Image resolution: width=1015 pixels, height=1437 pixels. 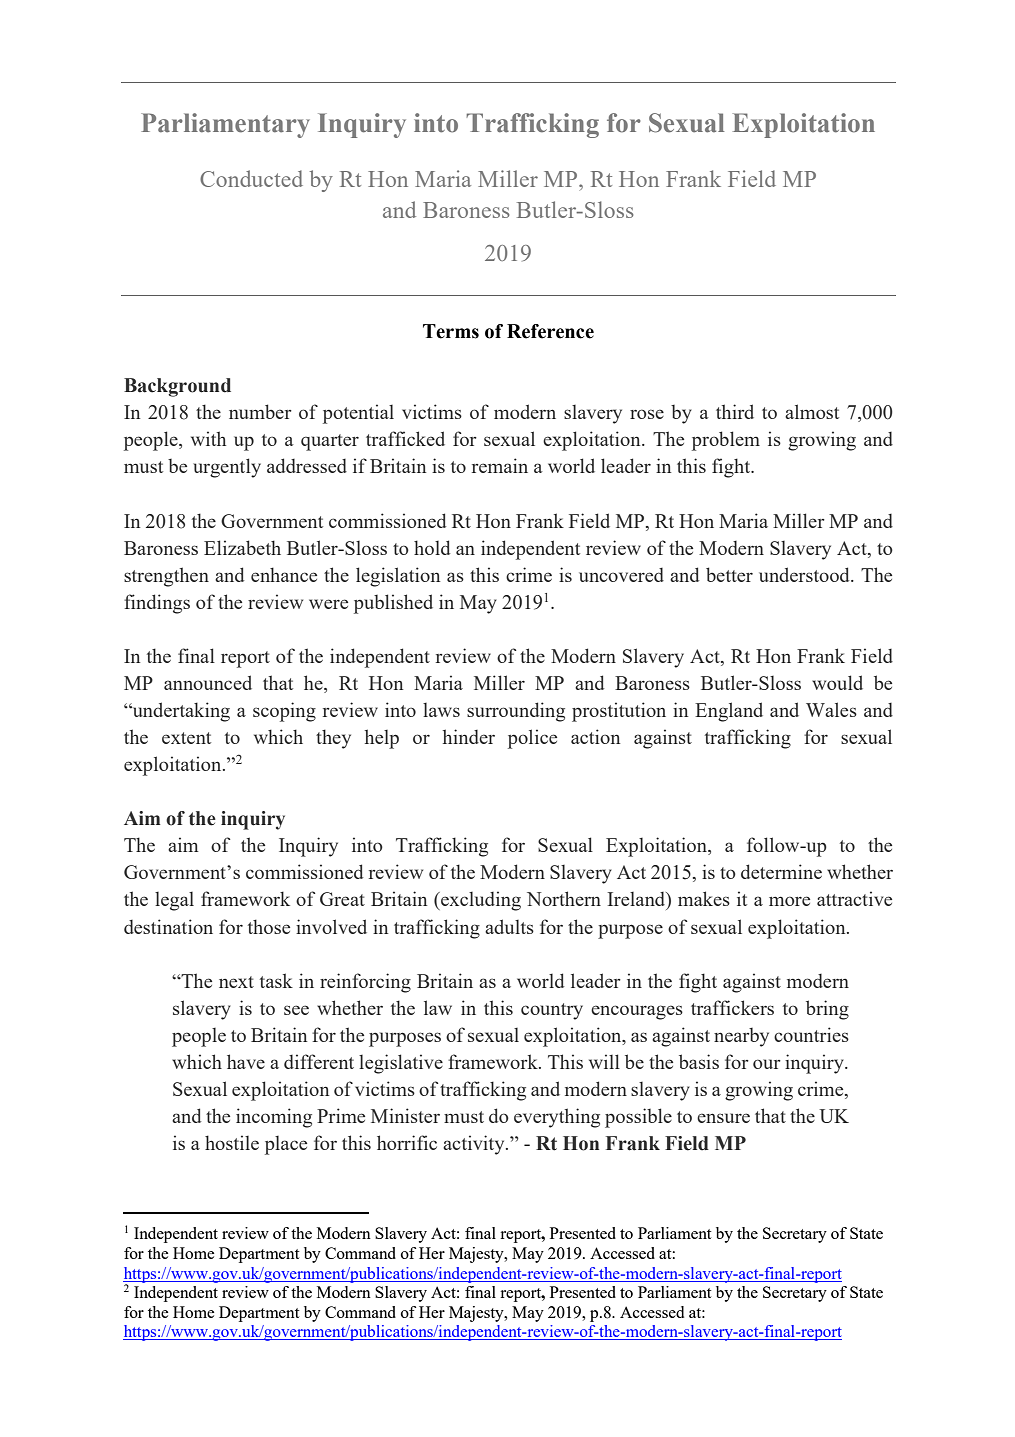 I want to click on Reference, so click(x=550, y=331).
